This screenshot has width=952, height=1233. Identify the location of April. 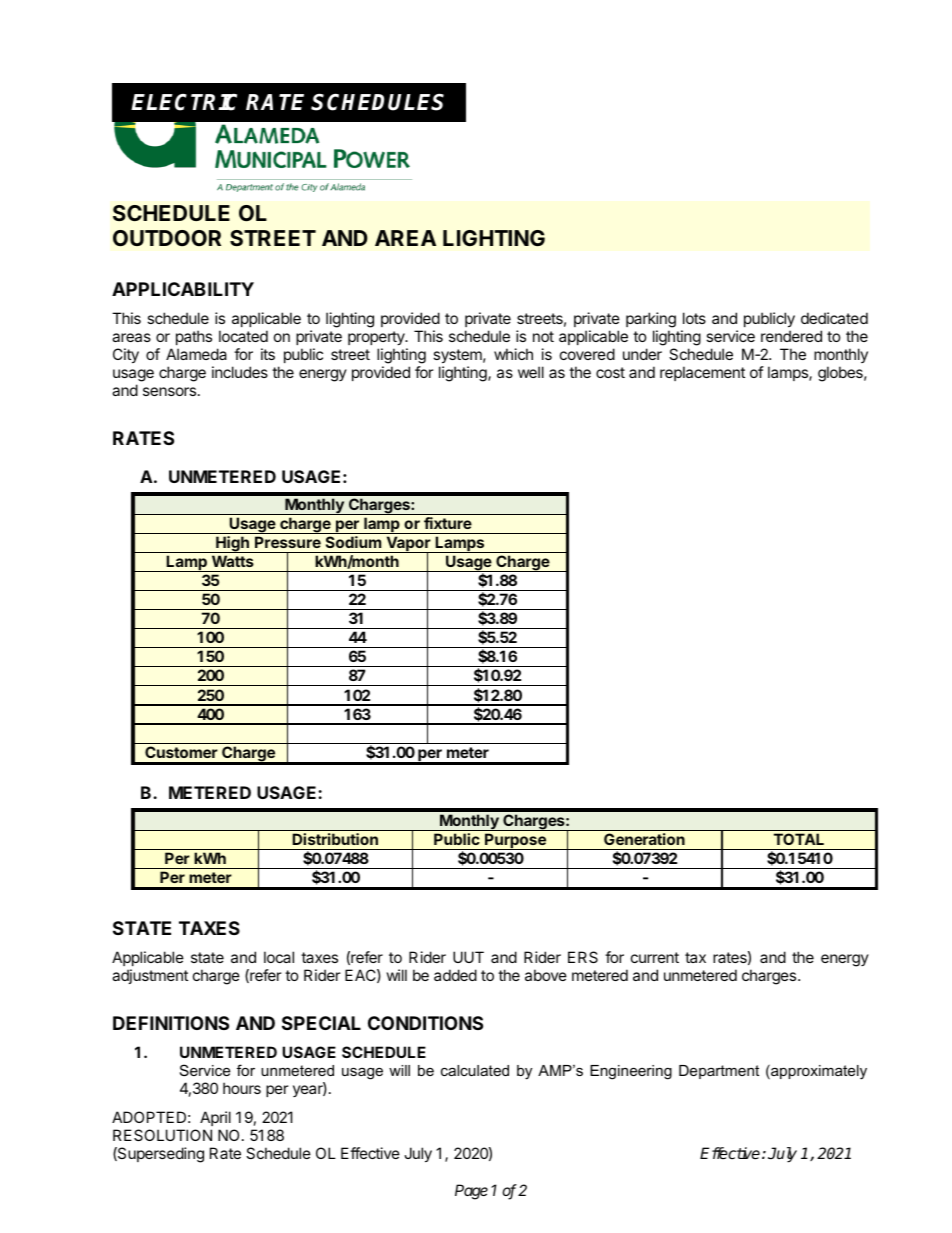
(215, 1120).
